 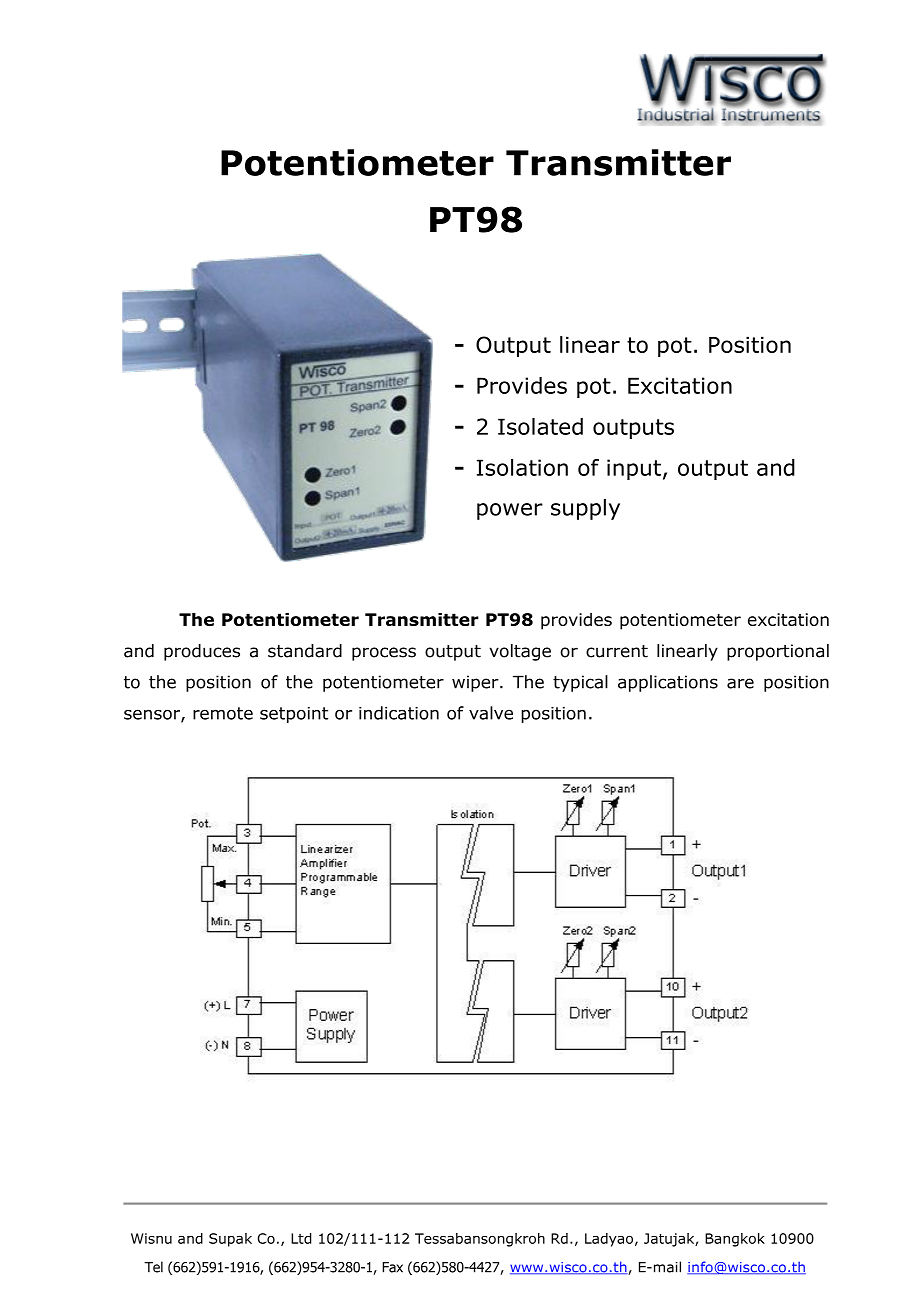 What do you see at coordinates (522, 467) in the screenshot?
I see `Isolation` at bounding box center [522, 467].
